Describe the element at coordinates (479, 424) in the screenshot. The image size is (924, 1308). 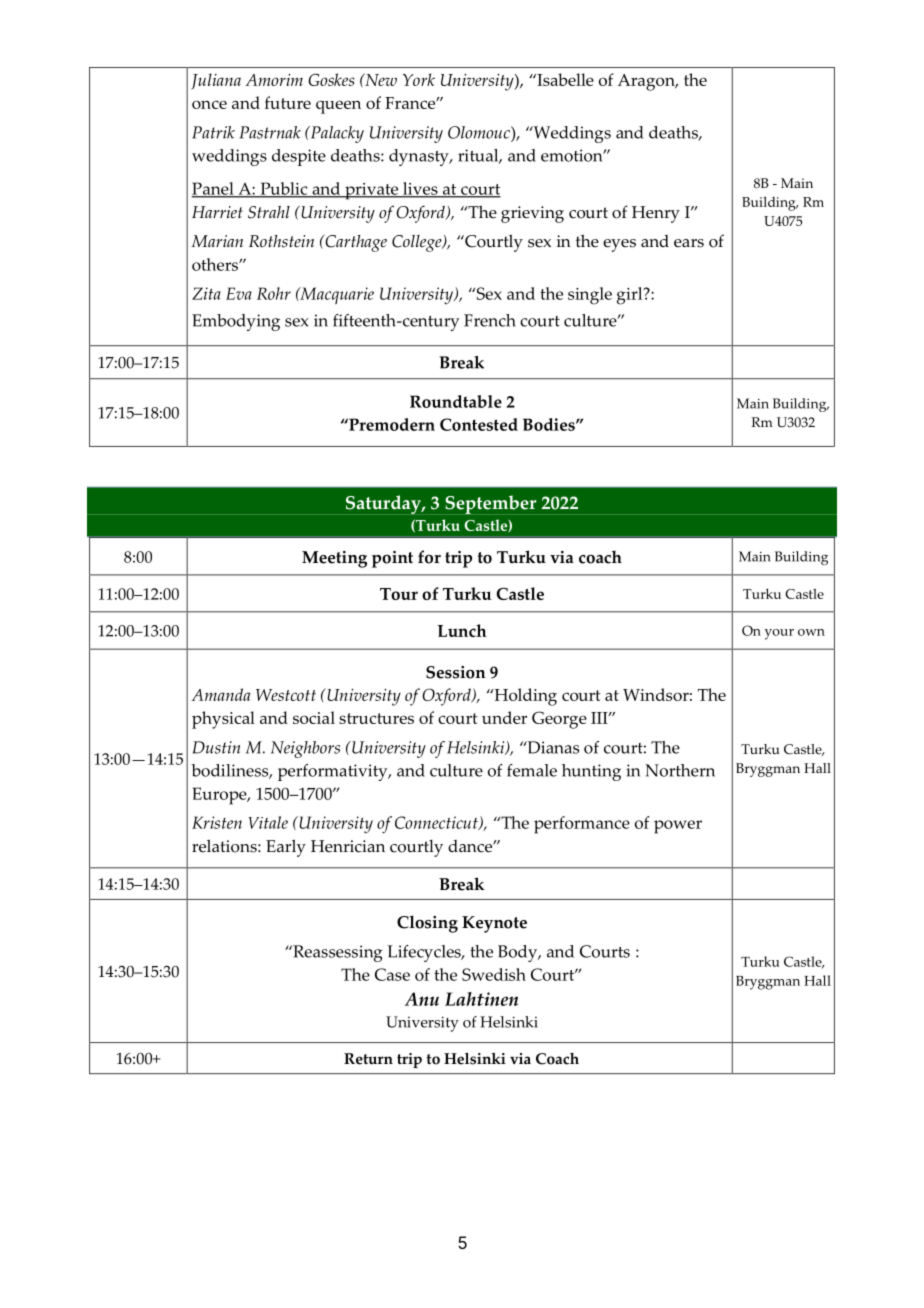
I see `Contested` at that location.
